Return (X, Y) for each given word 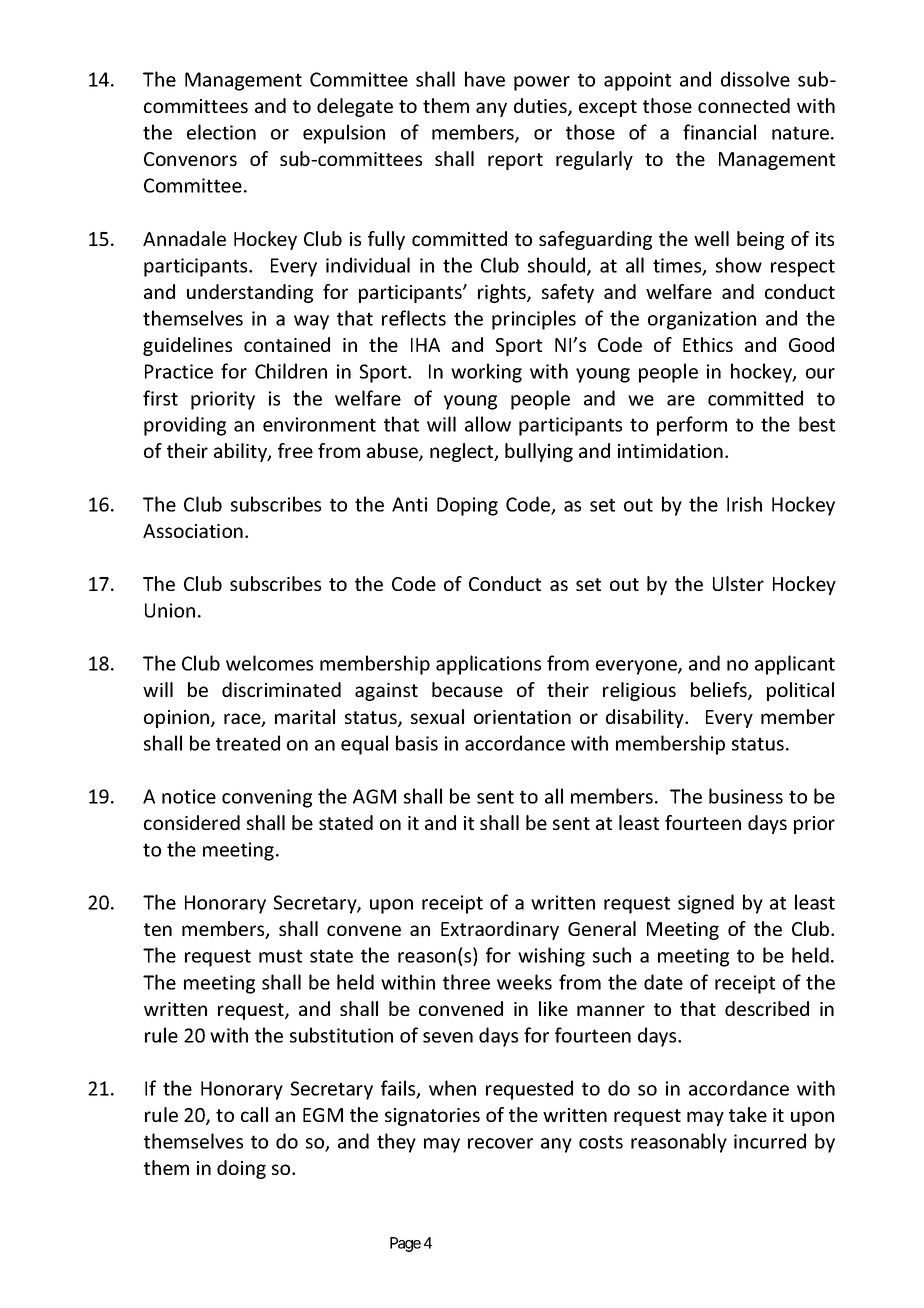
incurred (770, 1141)
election (221, 132)
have (485, 79)
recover (500, 1143)
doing (241, 1169)
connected (744, 105)
